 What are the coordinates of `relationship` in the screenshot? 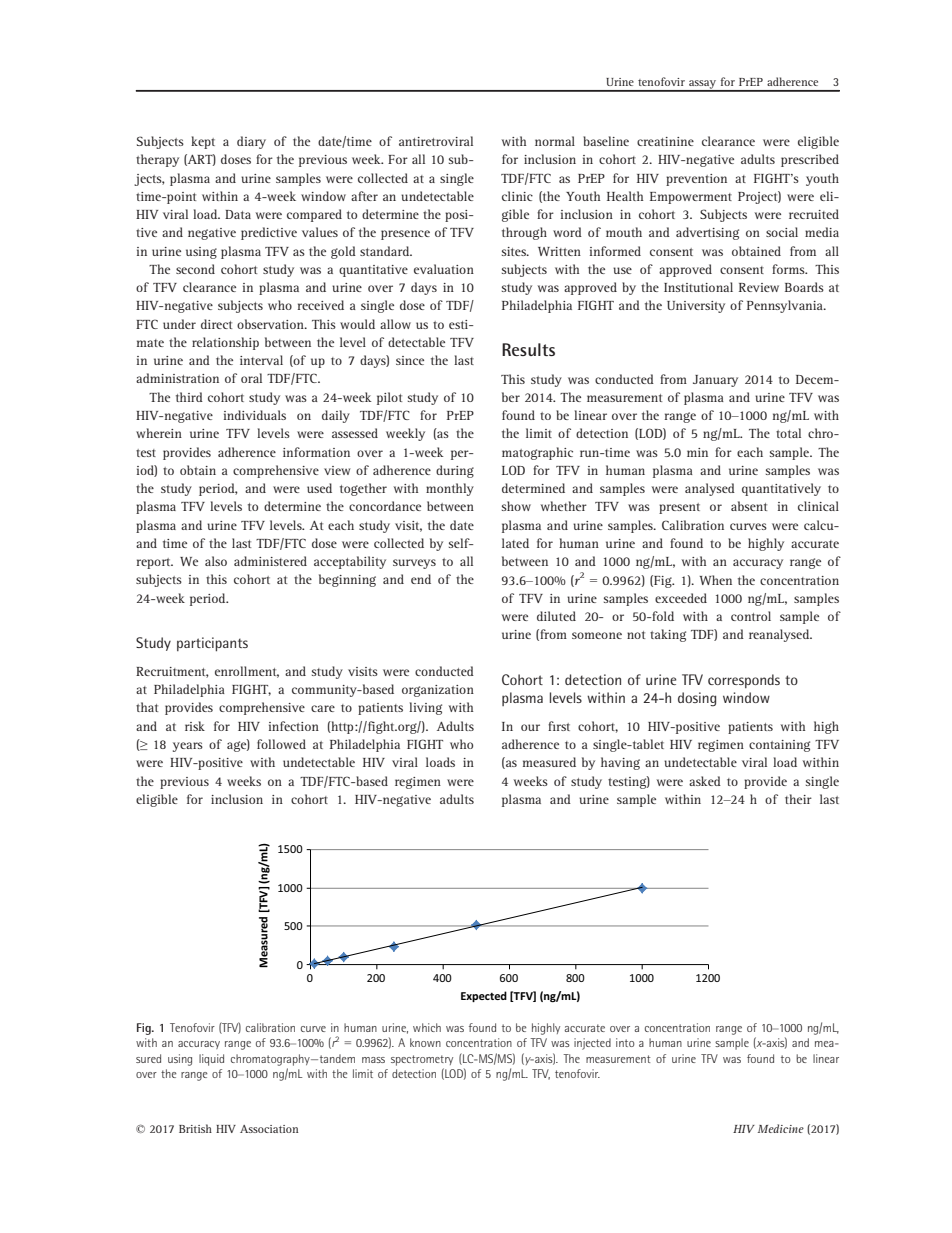 It's located at (225, 343).
